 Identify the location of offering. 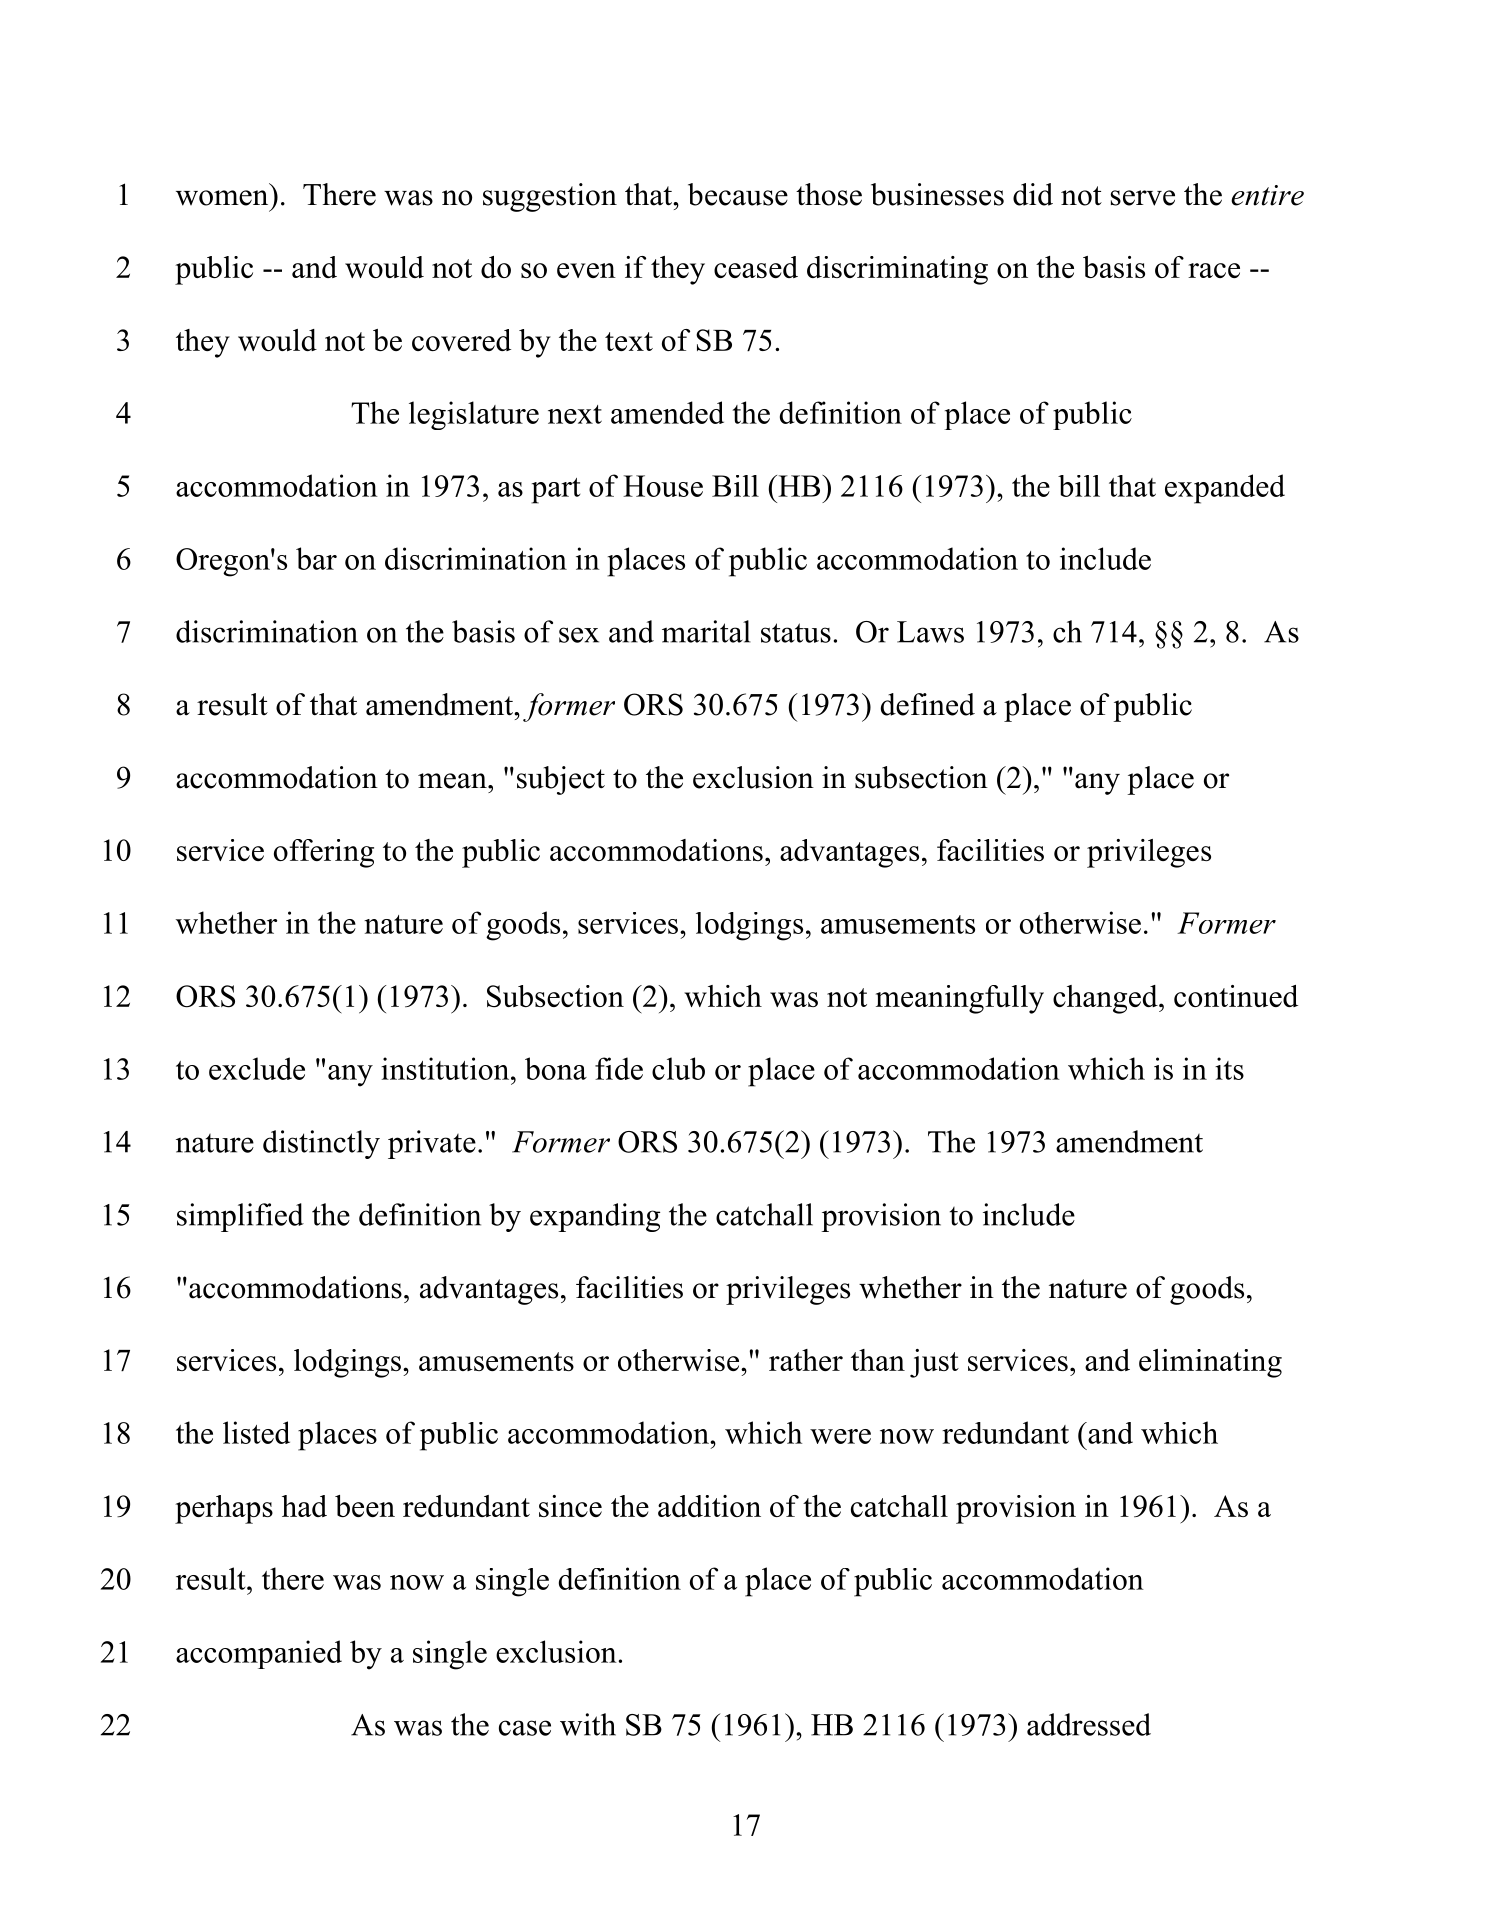
(324, 853).
